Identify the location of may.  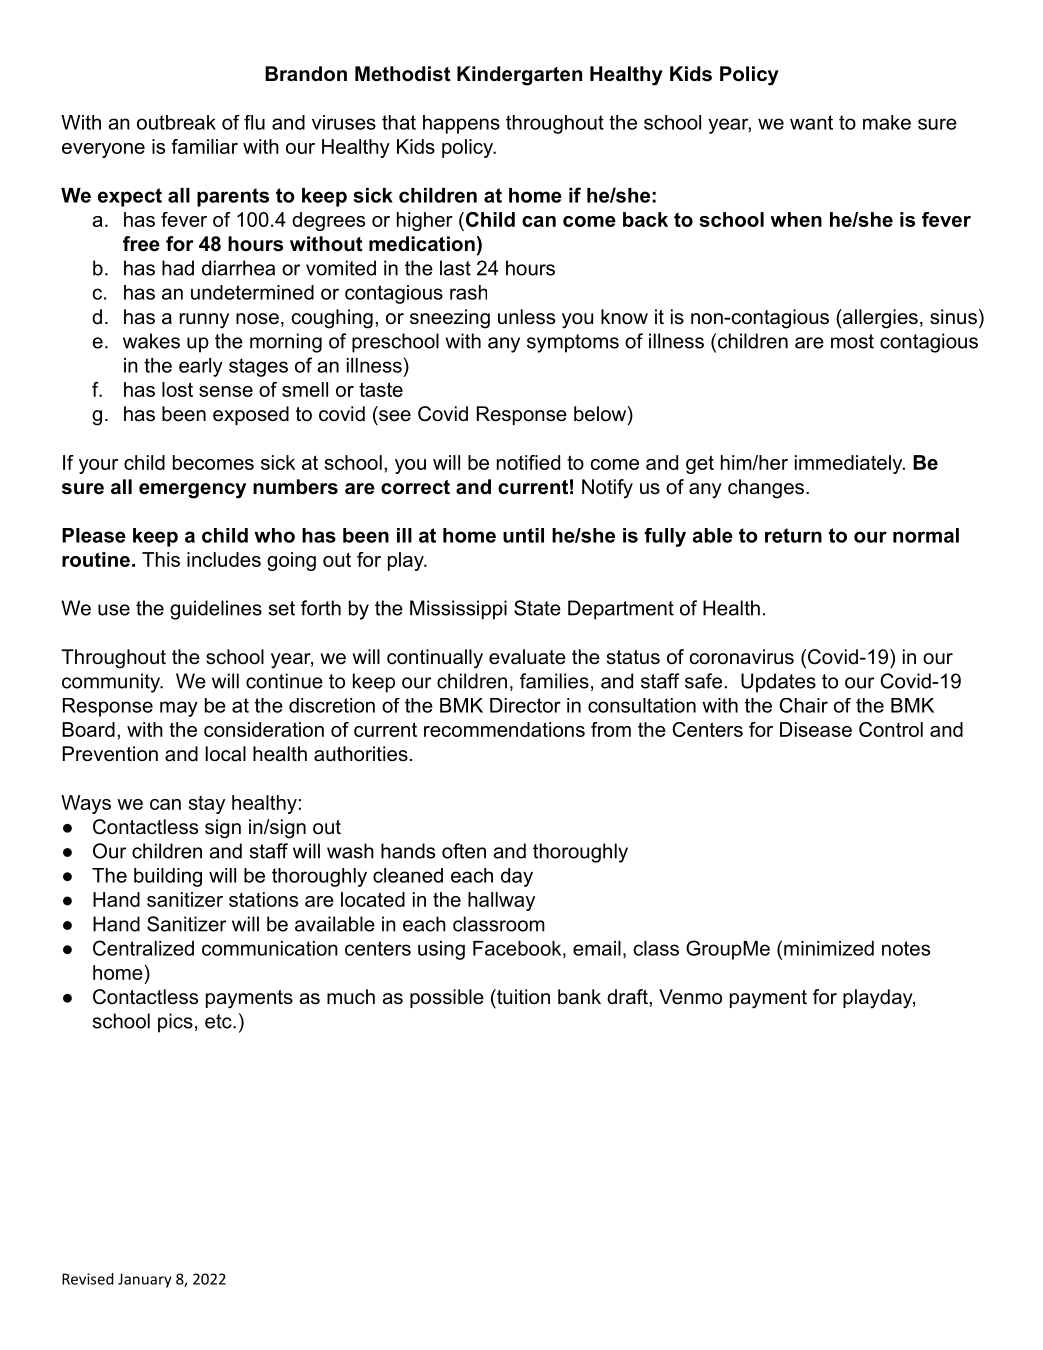
(179, 709).
